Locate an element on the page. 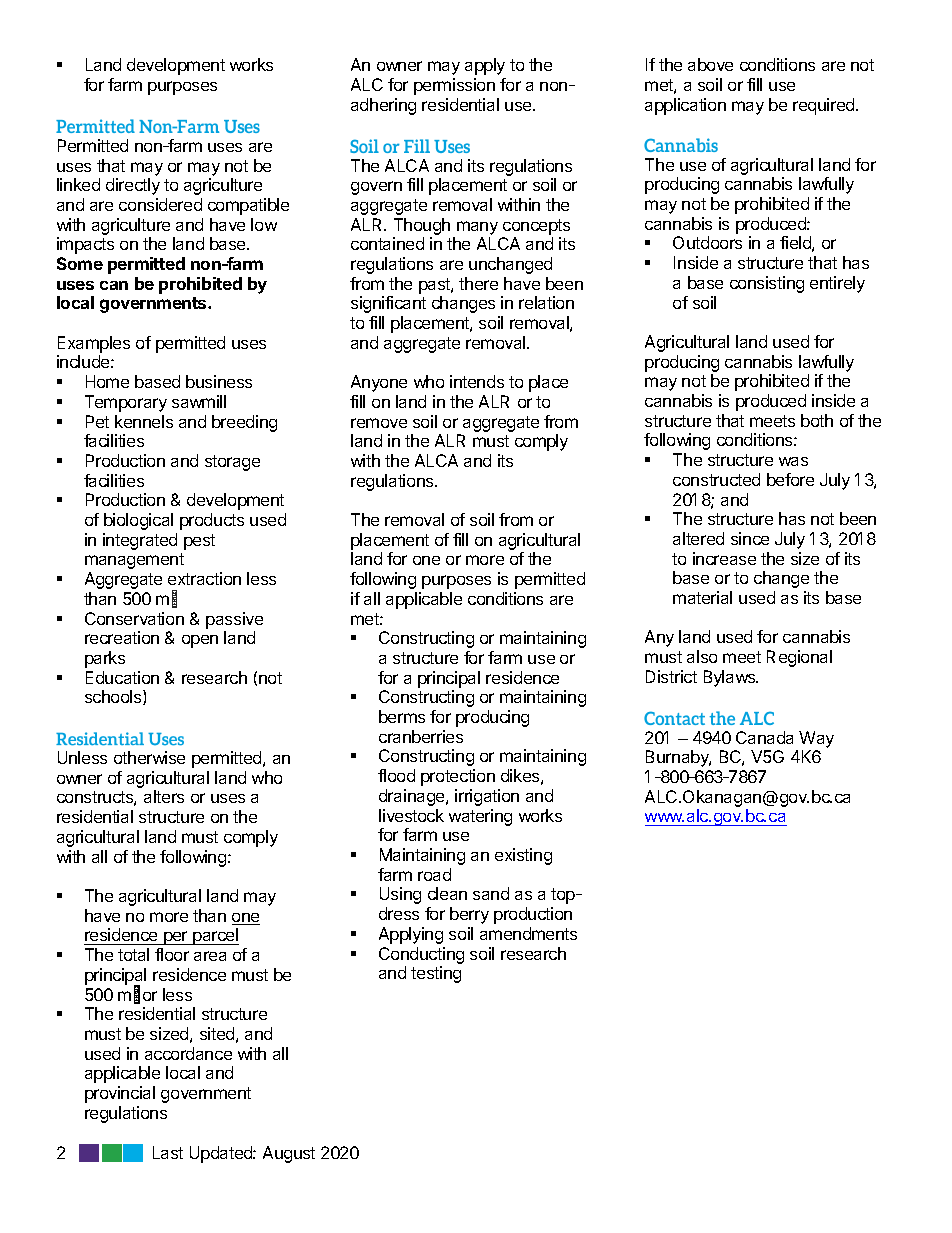  intends is located at coordinates (477, 381).
